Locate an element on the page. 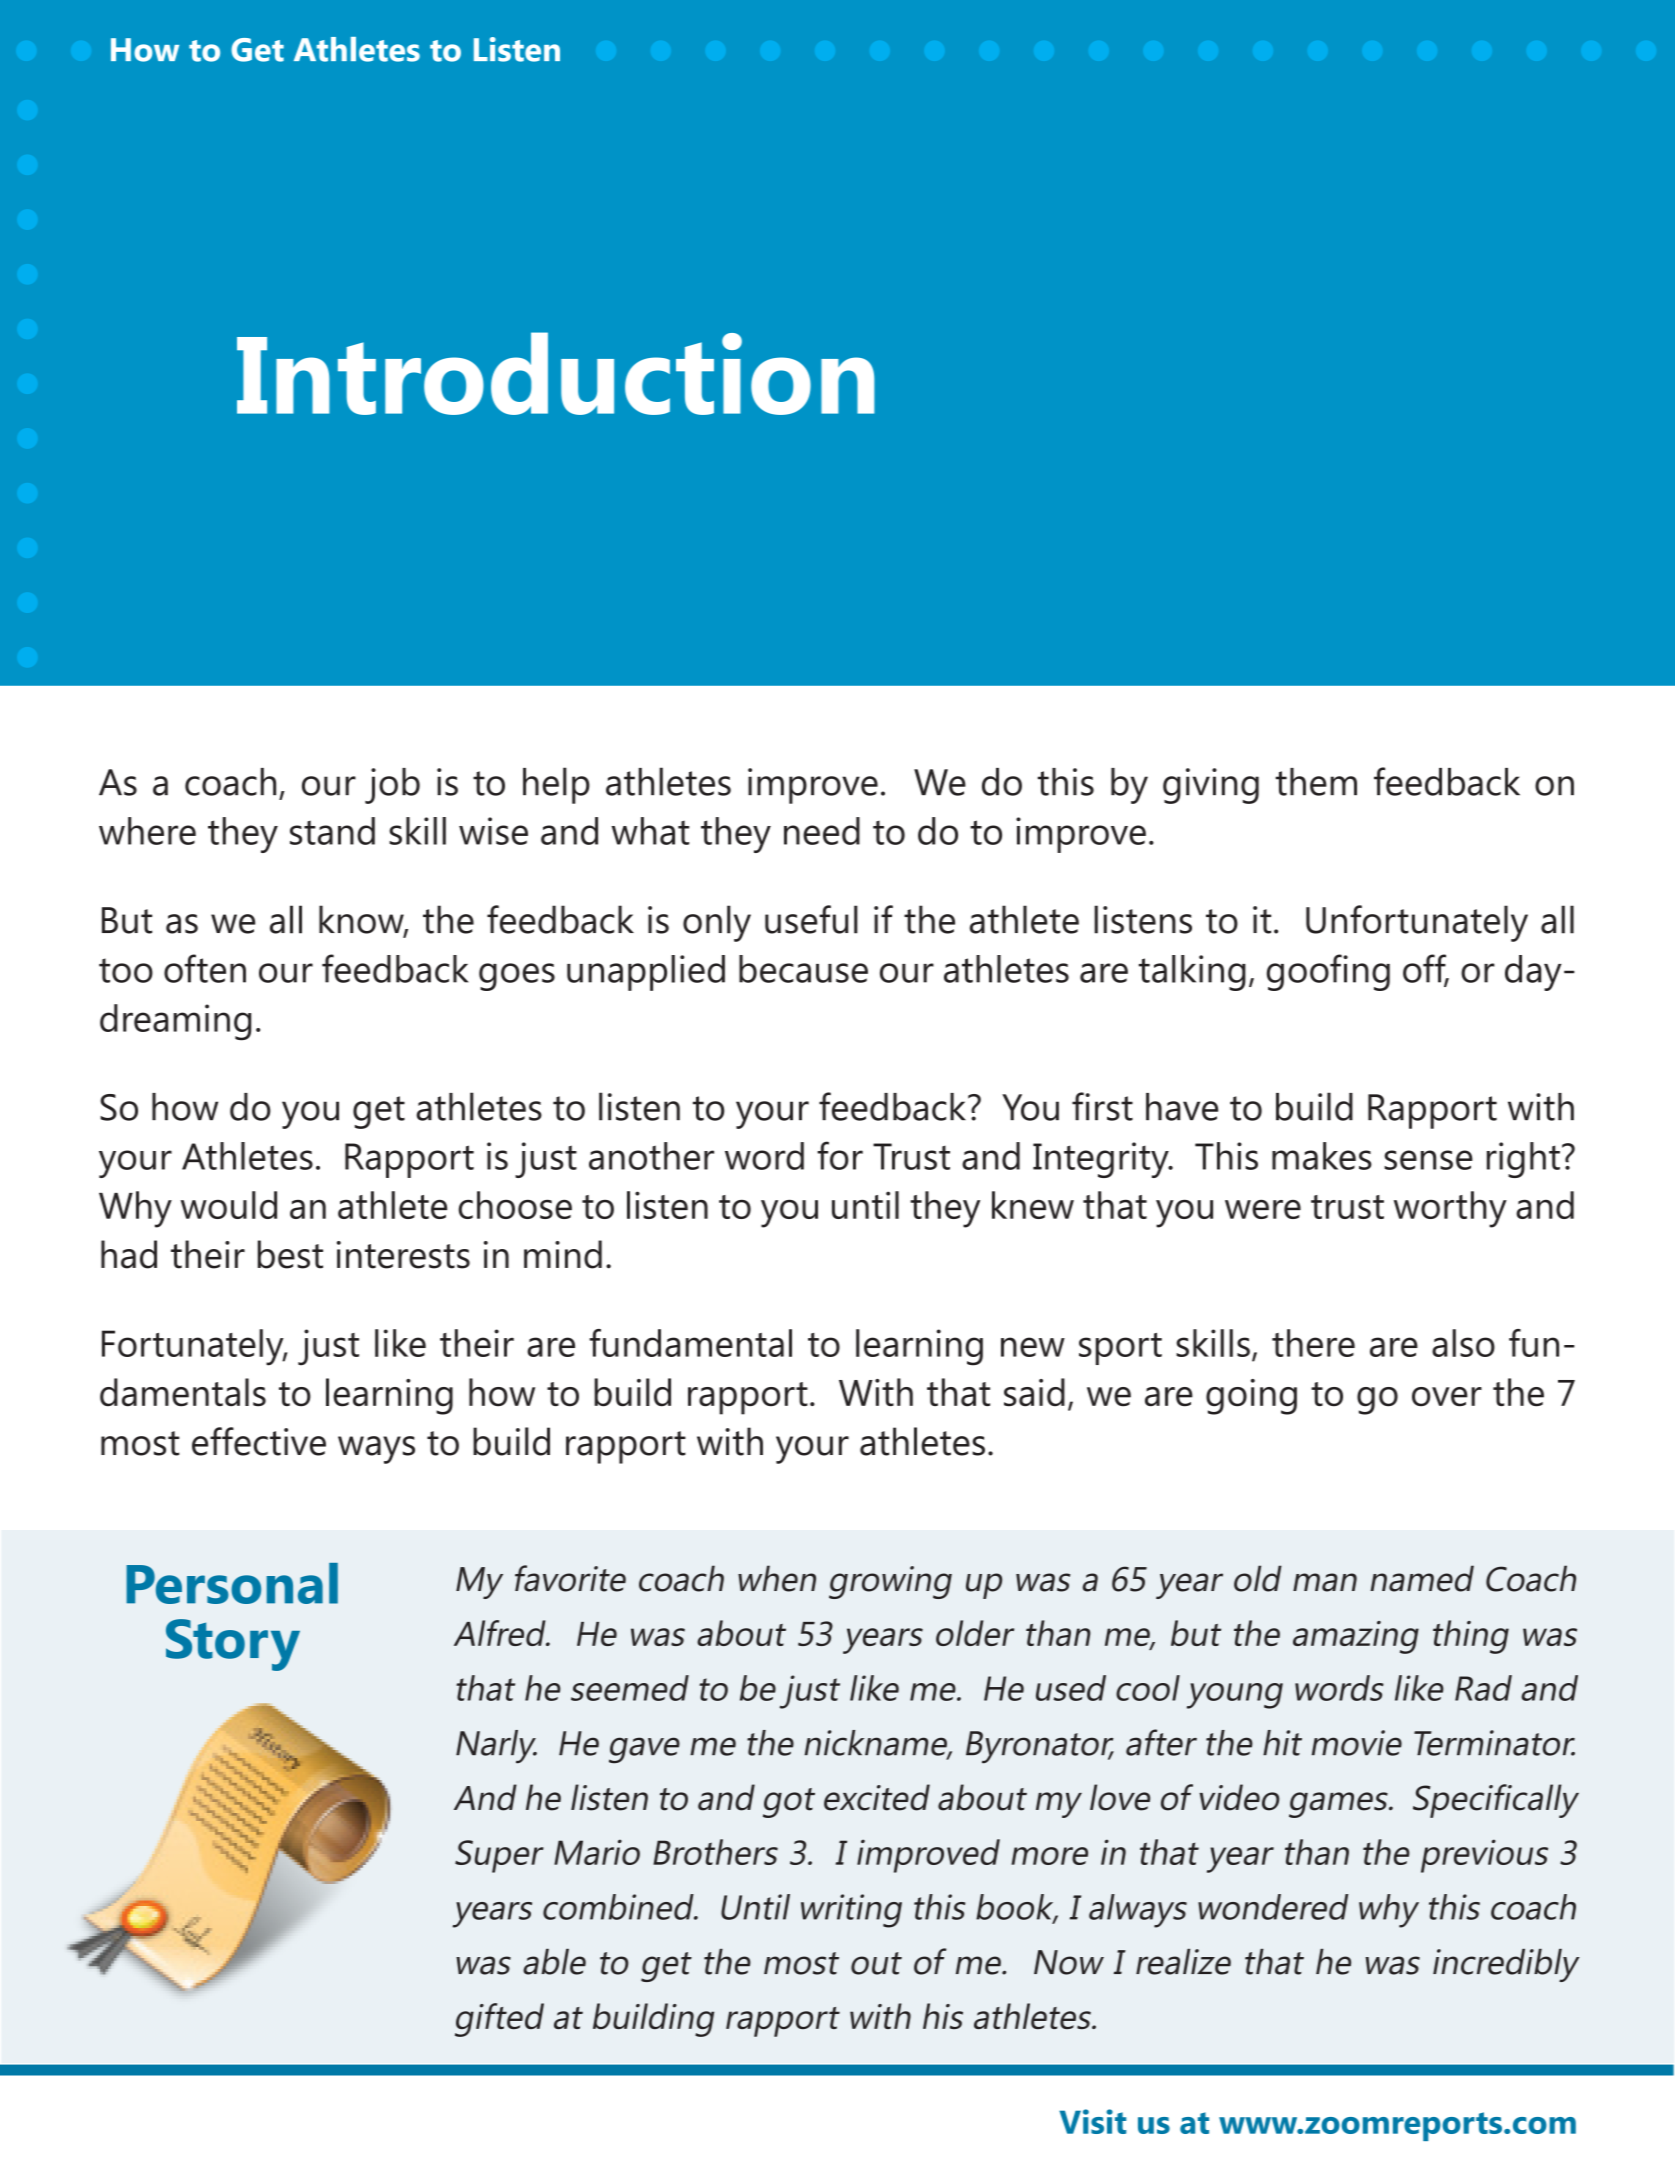 Image resolution: width=1675 pixels, height=2167 pixels. help is located at coordinates (556, 785).
